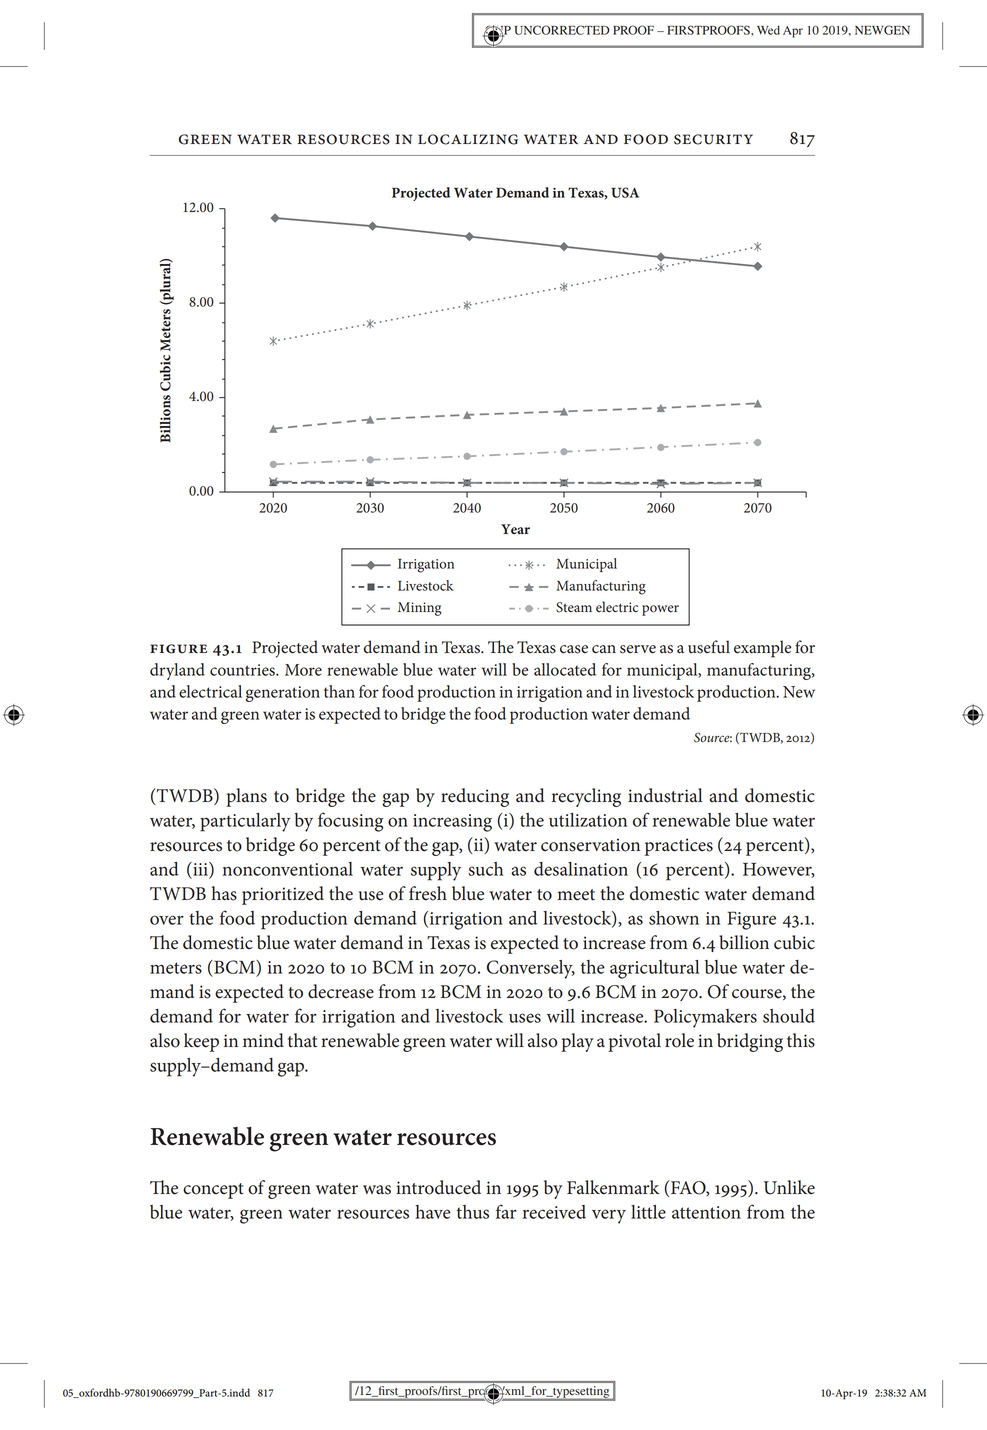 This screenshot has width=987, height=1430. Describe the element at coordinates (497, 31) in the screenshot. I see `OUP` at that location.
